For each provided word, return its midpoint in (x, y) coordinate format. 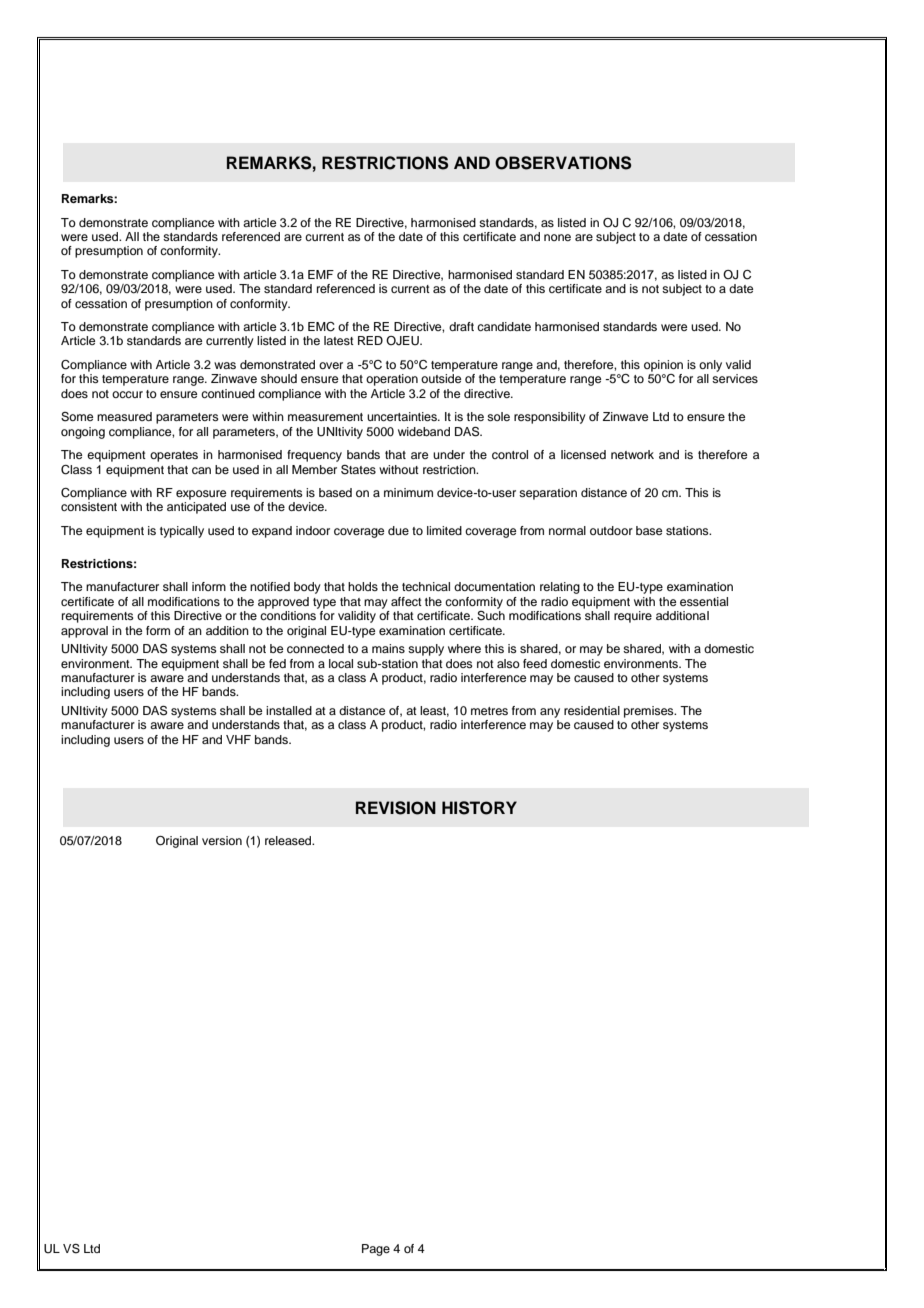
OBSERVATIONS (563, 163)
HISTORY (479, 808)
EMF (321, 274)
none (557, 237)
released (289, 840)
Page (376, 1250)
